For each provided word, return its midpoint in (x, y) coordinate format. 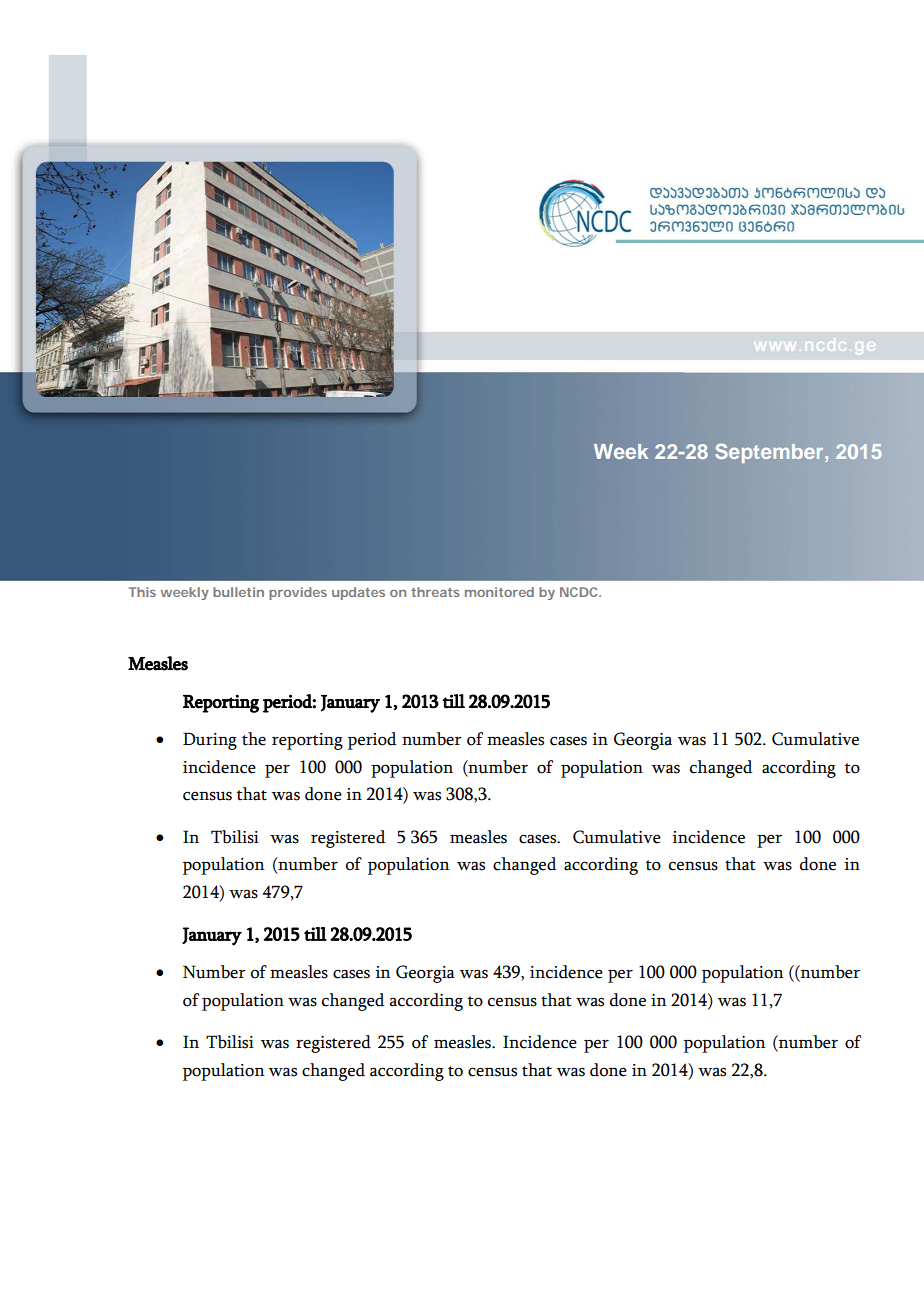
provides (298, 593)
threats (435, 592)
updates (358, 593)
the (254, 739)
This (142, 592)
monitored (499, 592)
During (210, 741)
